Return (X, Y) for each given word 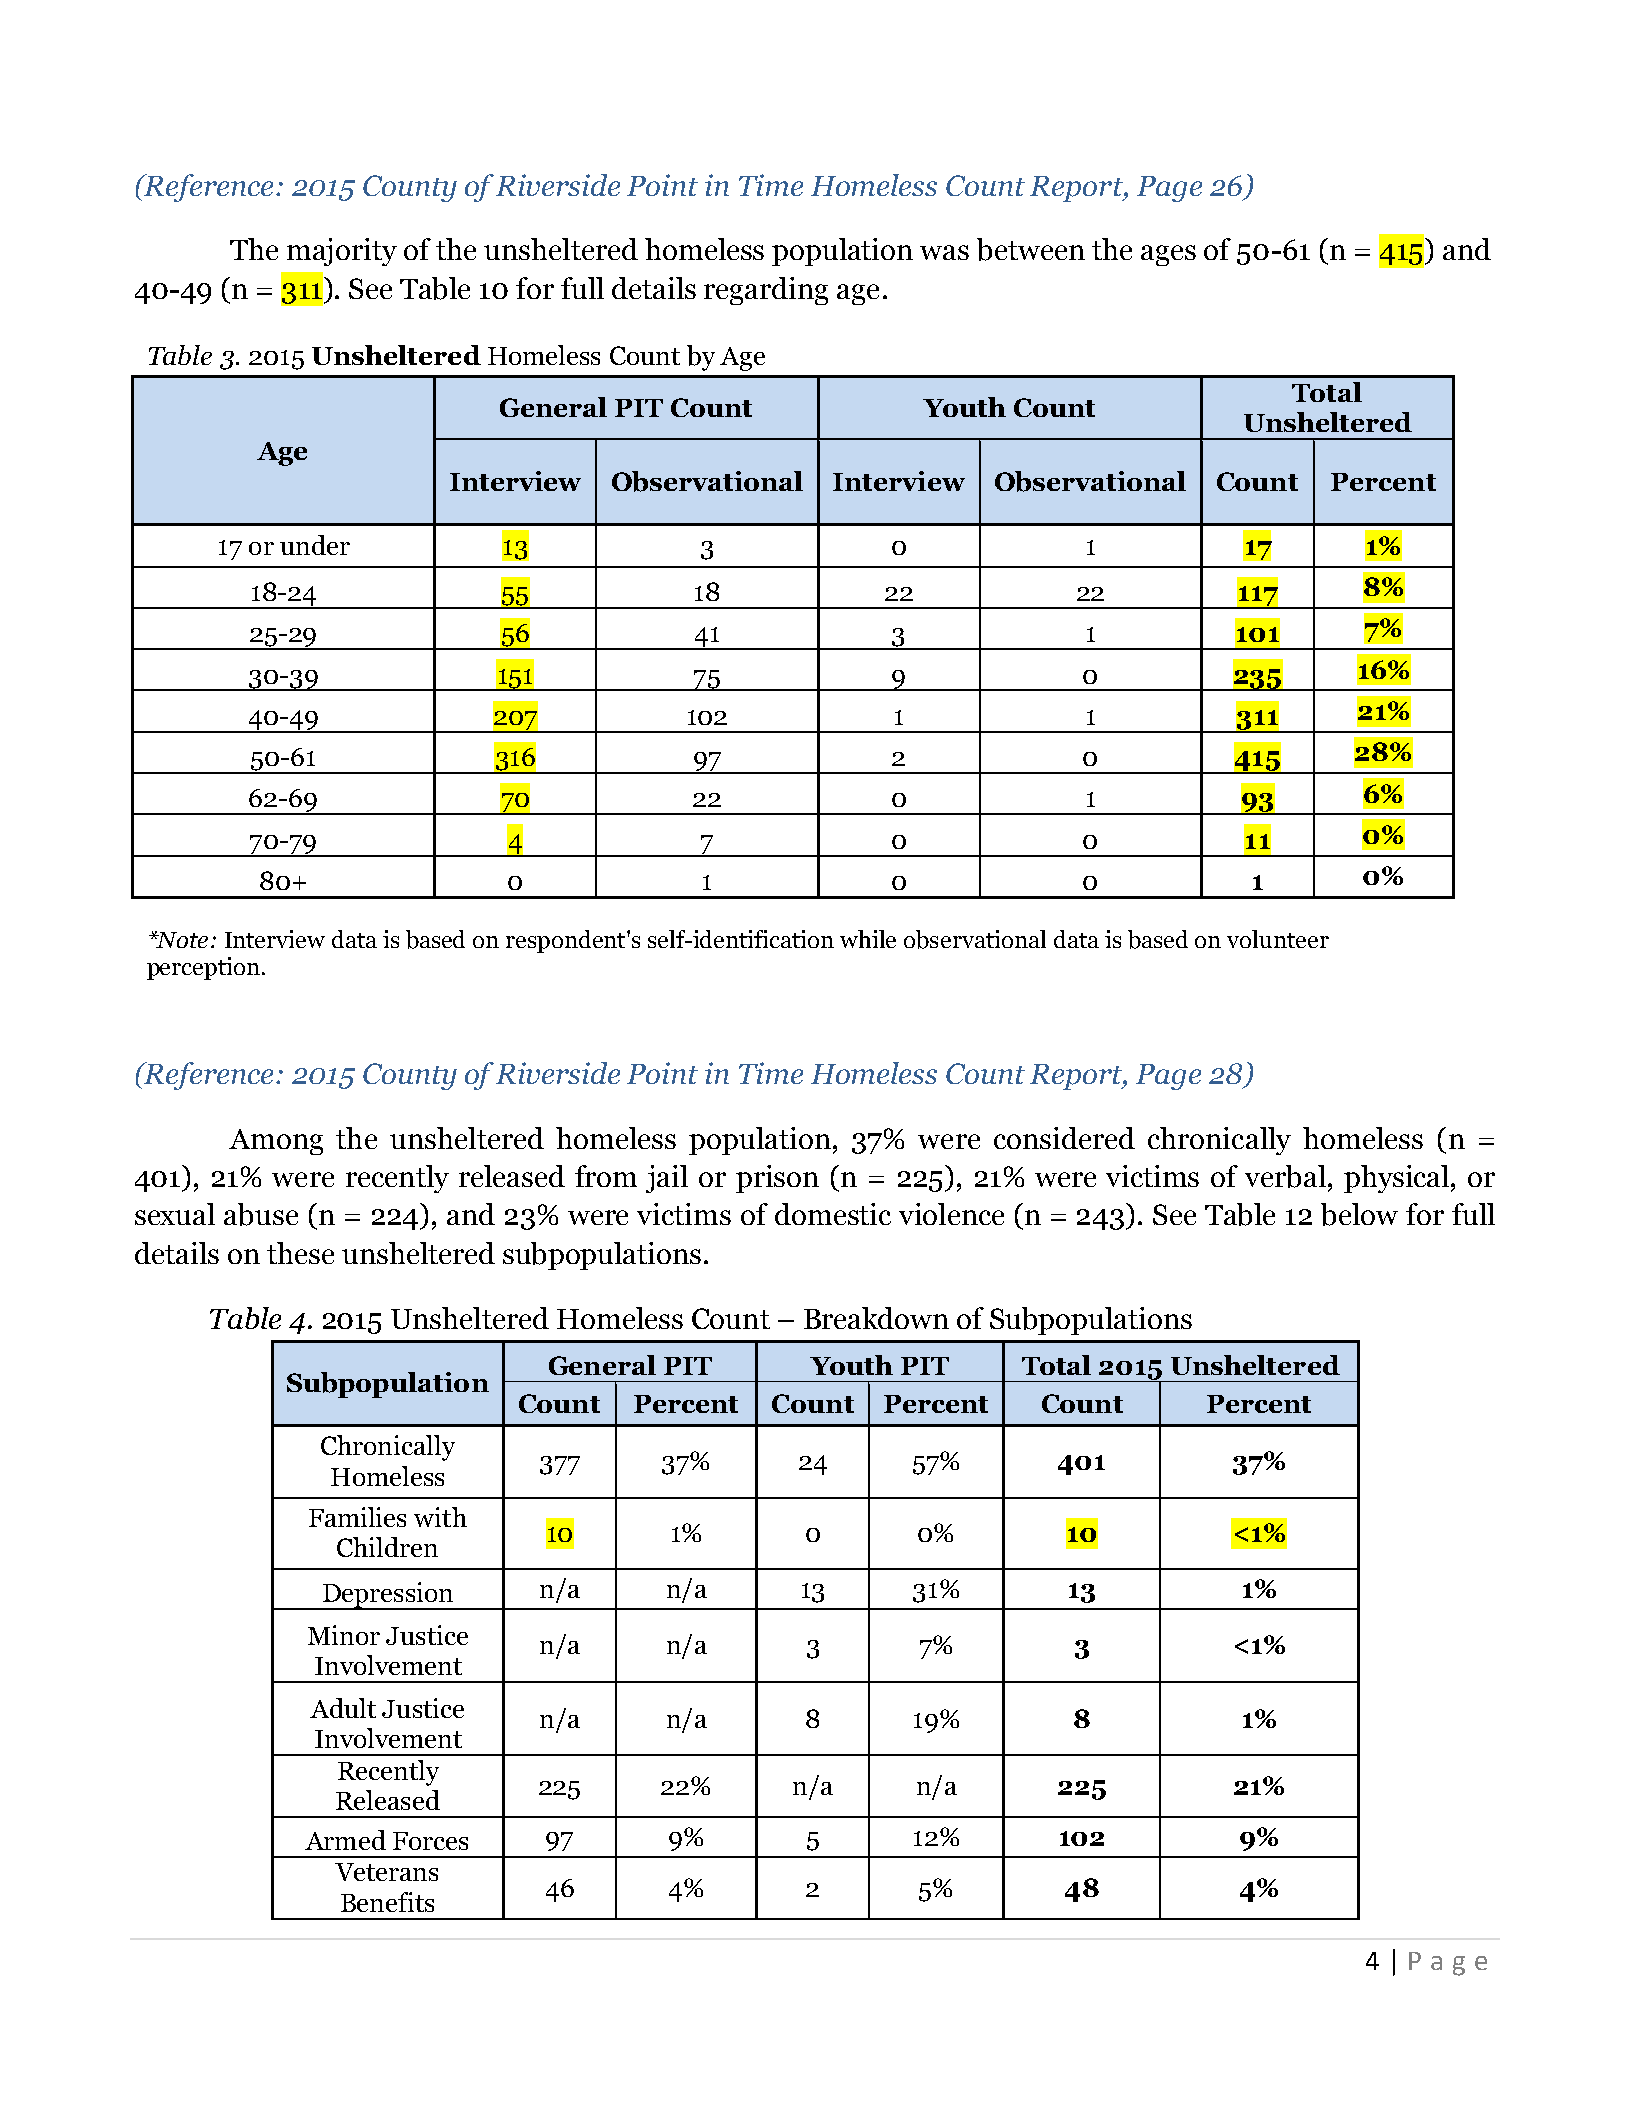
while (868, 939)
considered (1064, 1138)
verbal (1285, 1176)
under (315, 545)
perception (203, 968)
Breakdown (876, 1318)
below (1359, 1214)
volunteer (1278, 939)
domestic (833, 1214)
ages (1168, 255)
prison (777, 1179)
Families (357, 1517)
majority (342, 252)
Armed (345, 1840)
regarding (766, 291)
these (300, 1253)
